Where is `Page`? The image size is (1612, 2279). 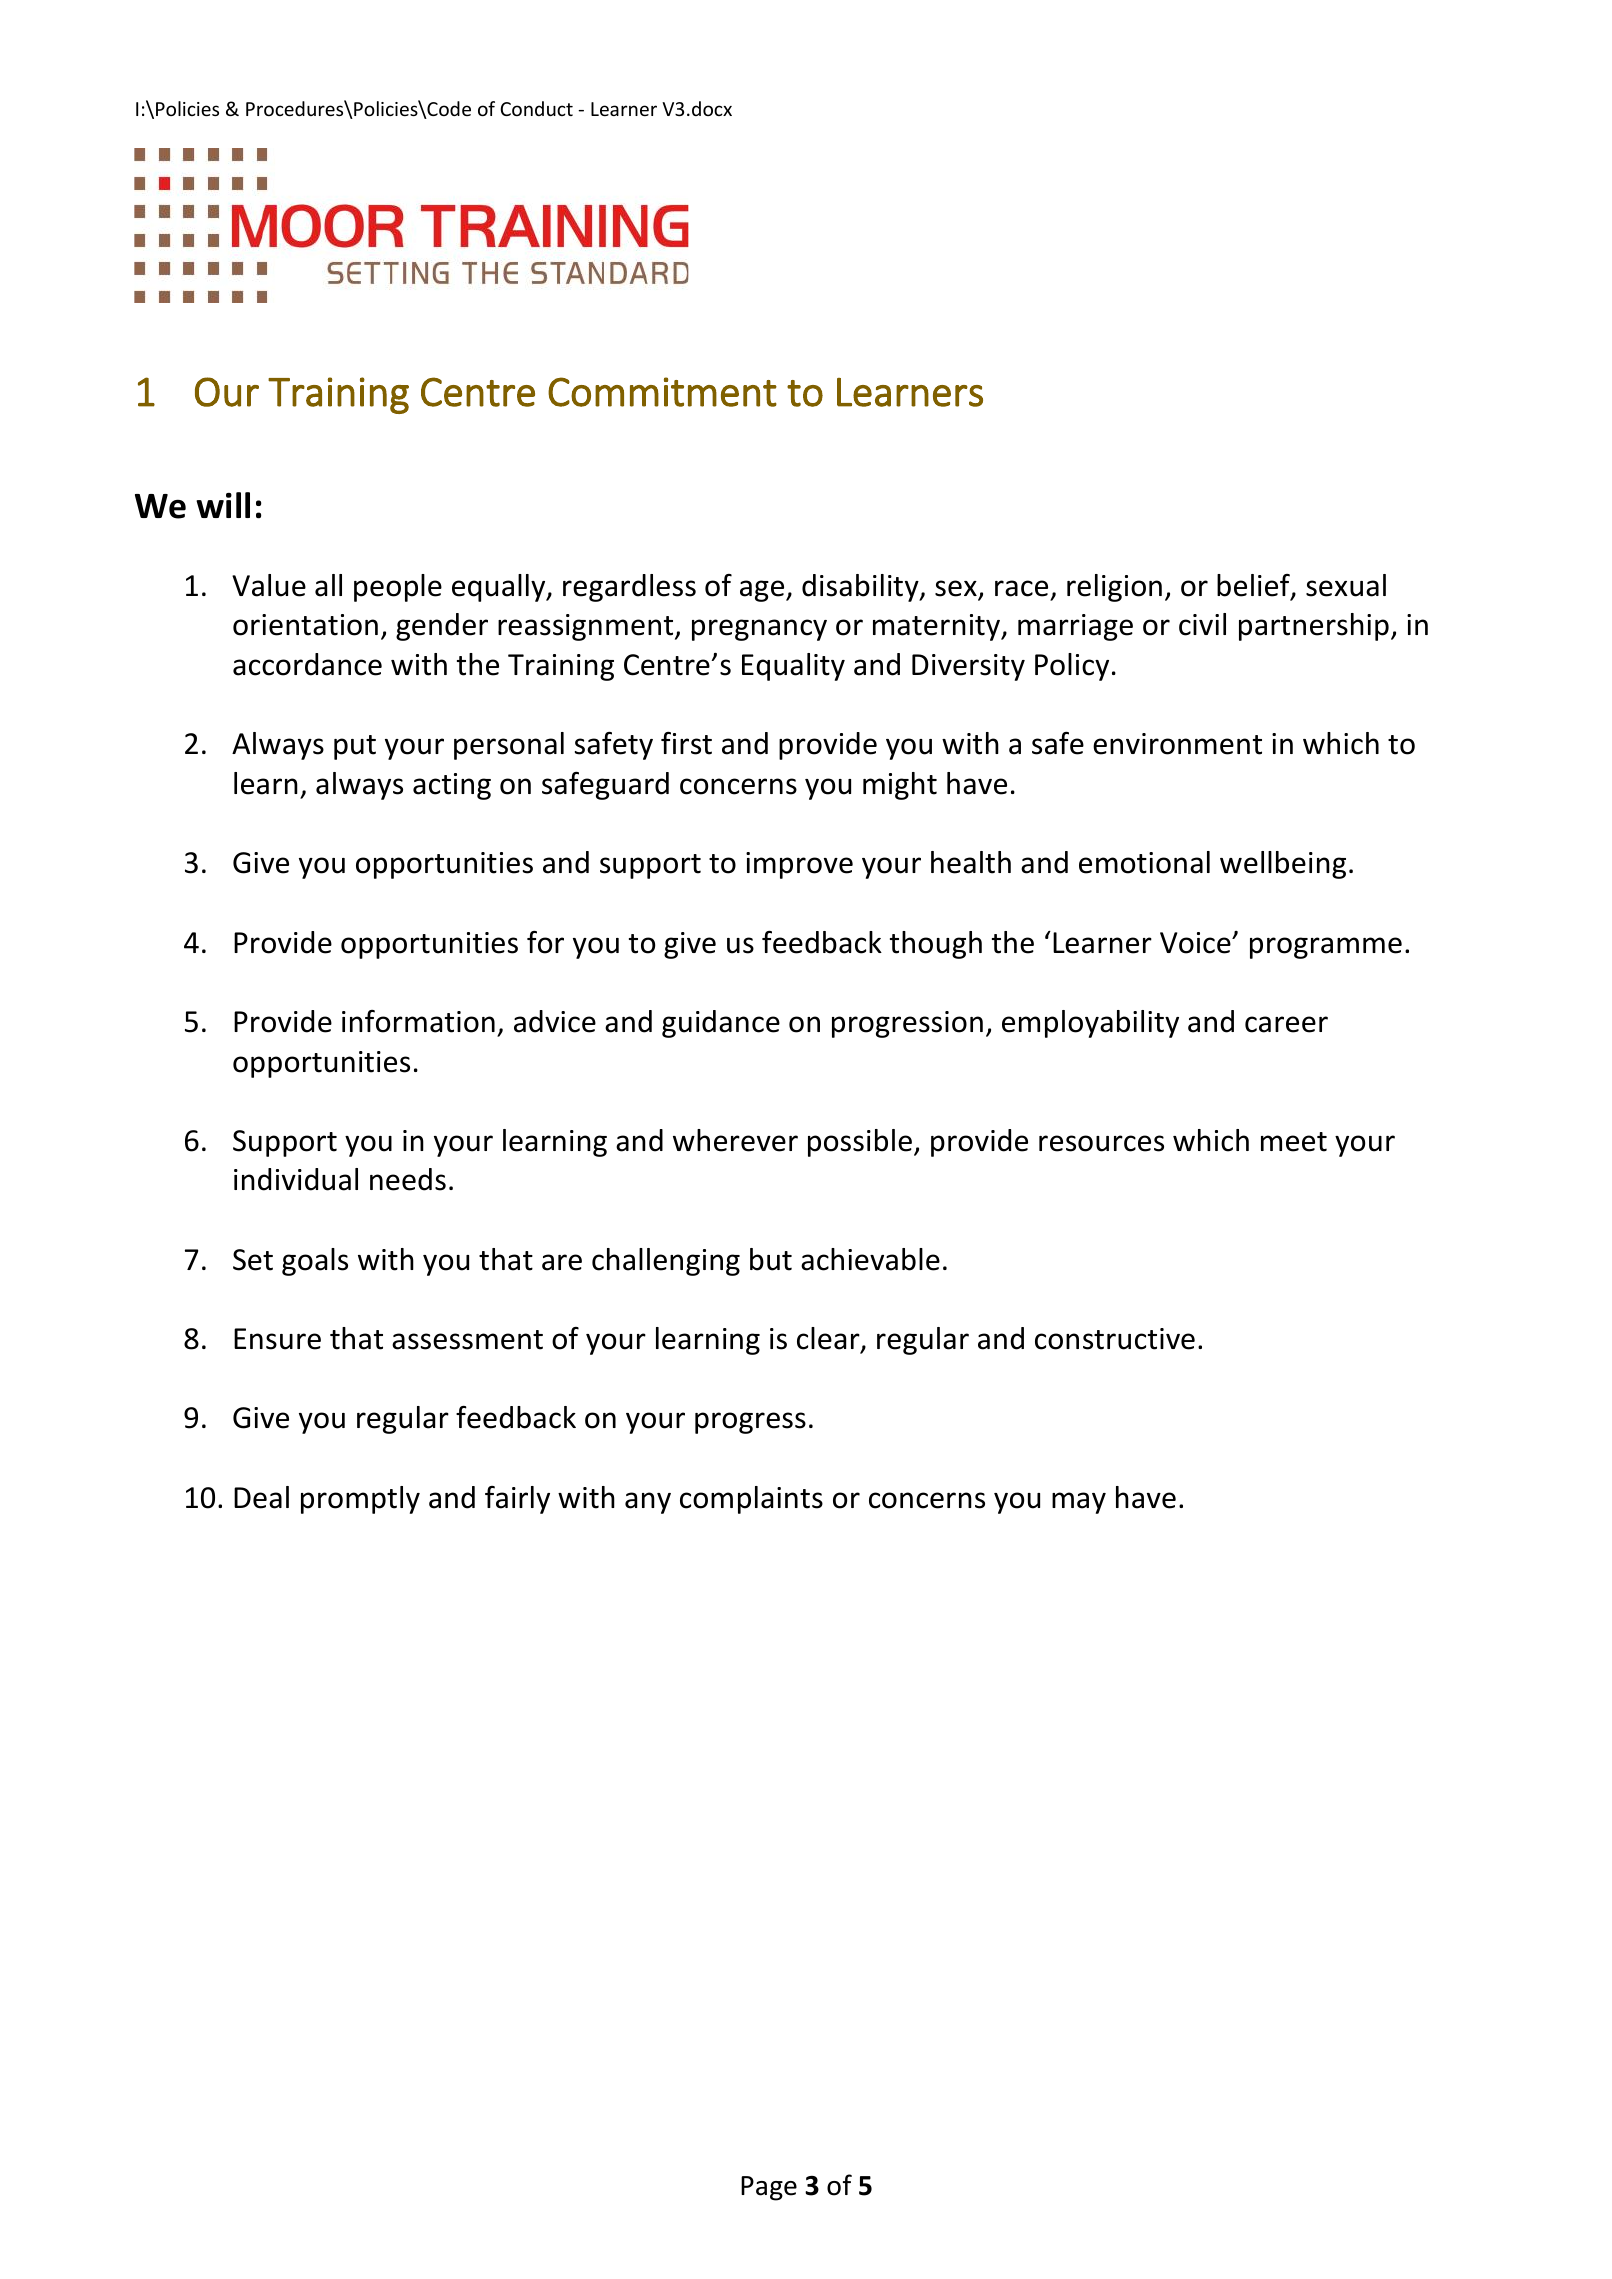
Page is located at coordinates (769, 2188).
